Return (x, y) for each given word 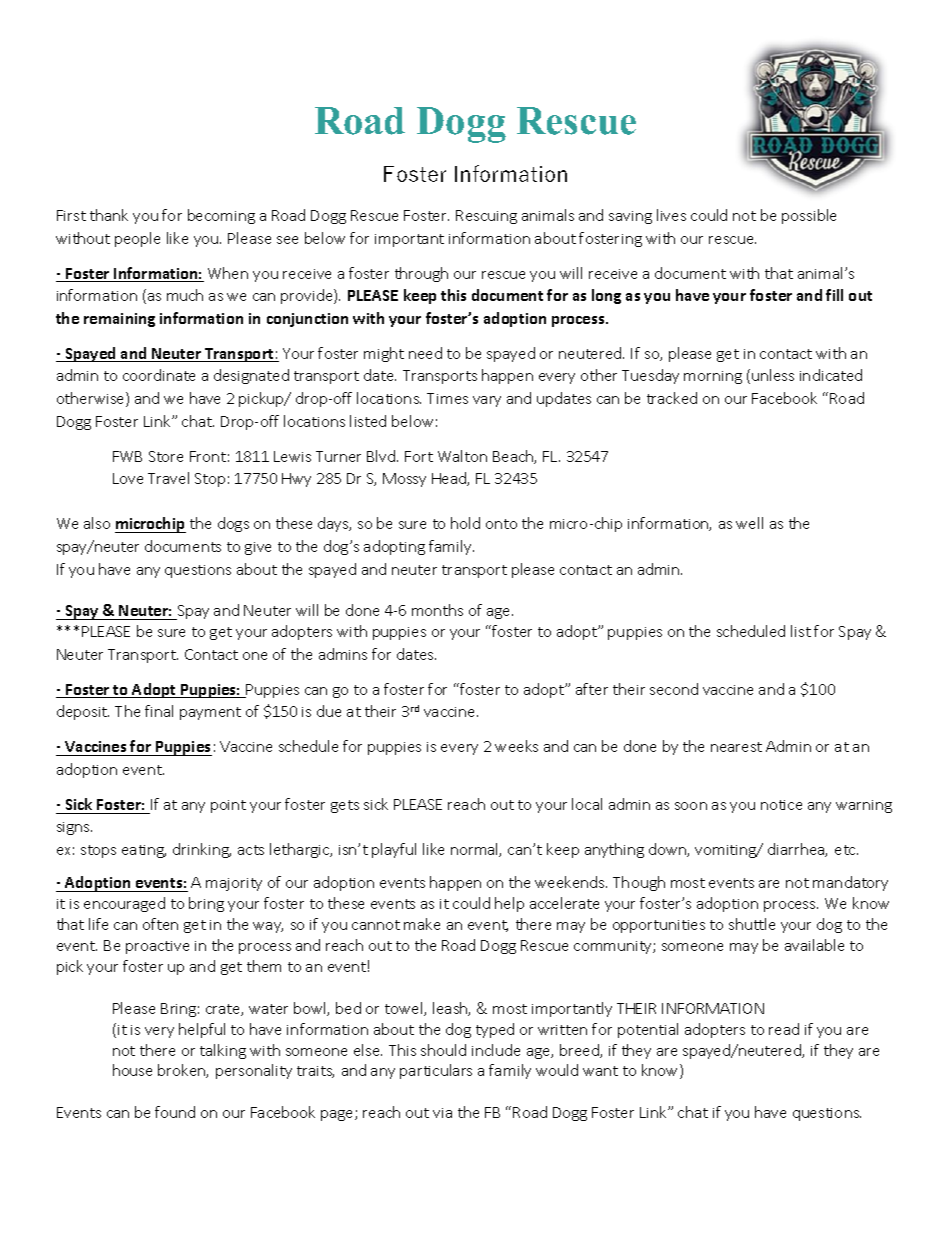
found (175, 1112)
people (137, 239)
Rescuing (486, 217)
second (674, 689)
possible (809, 216)
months (437, 610)
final (159, 711)
